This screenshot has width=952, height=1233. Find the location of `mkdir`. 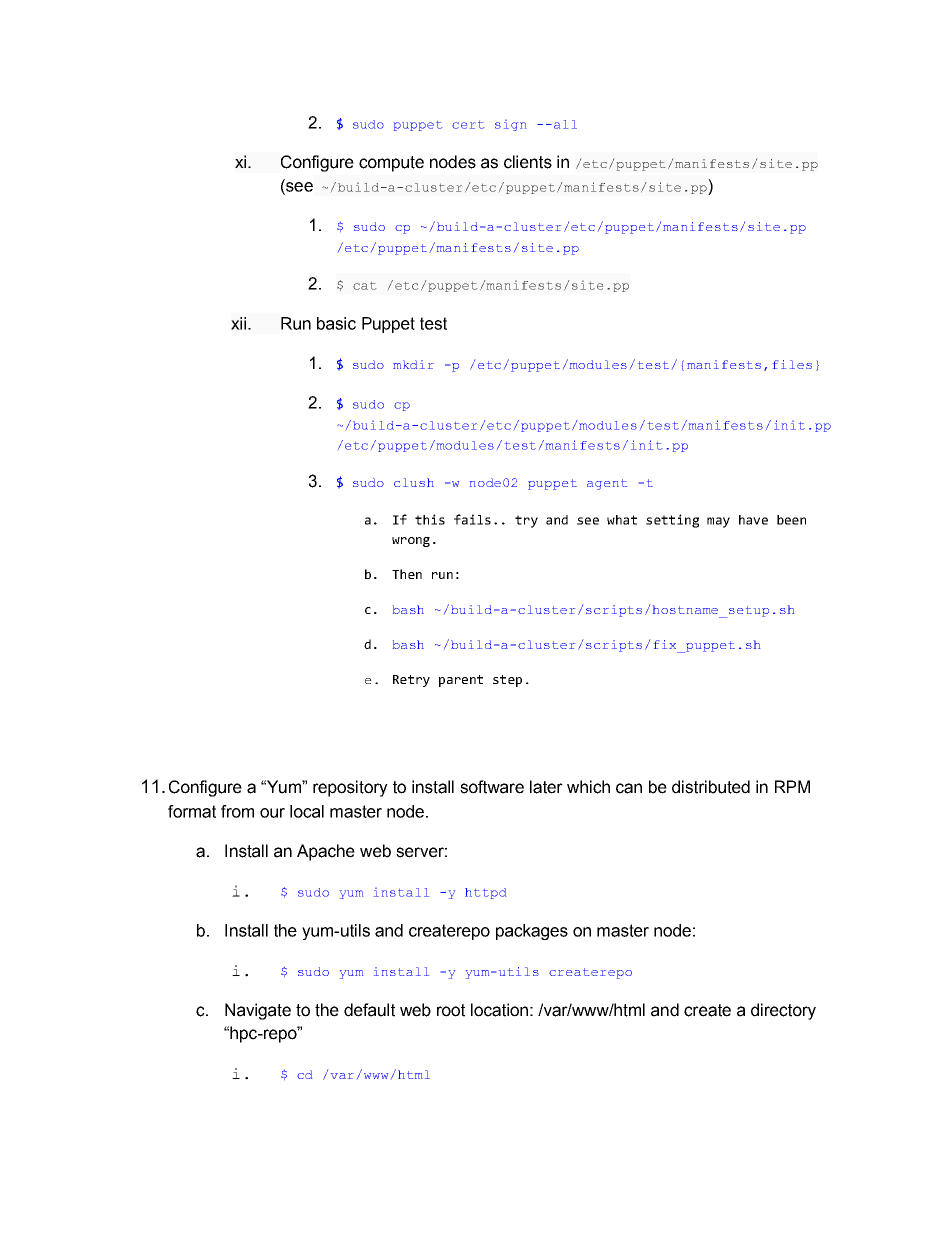

mkdir is located at coordinates (413, 364).
